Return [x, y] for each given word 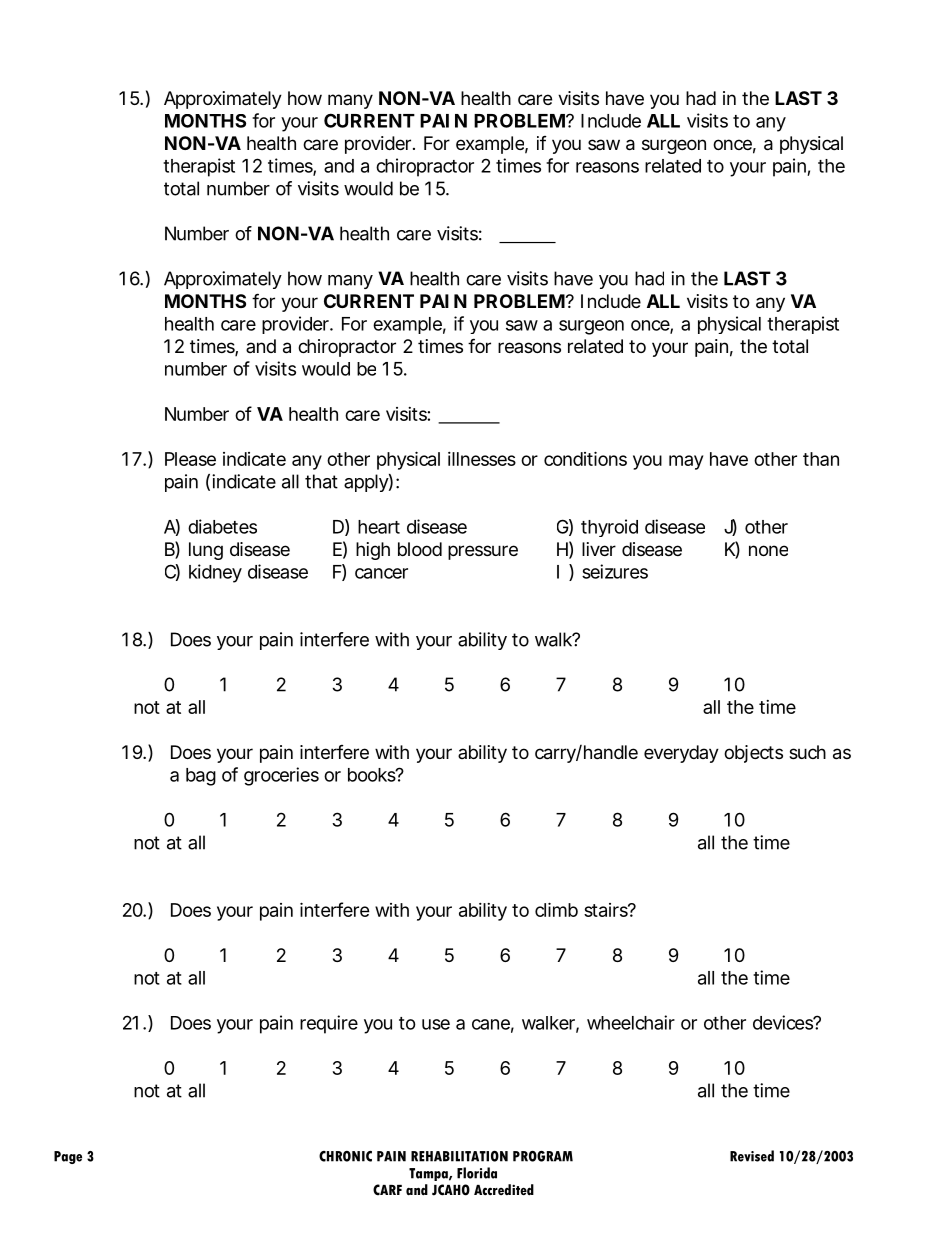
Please [190, 459]
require [329, 1024]
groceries [281, 776]
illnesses [482, 459]
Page [68, 1157]
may [686, 462]
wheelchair [631, 1022]
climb [556, 909]
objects [753, 754]
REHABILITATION [459, 1156]
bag [201, 777]
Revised [752, 1156]
